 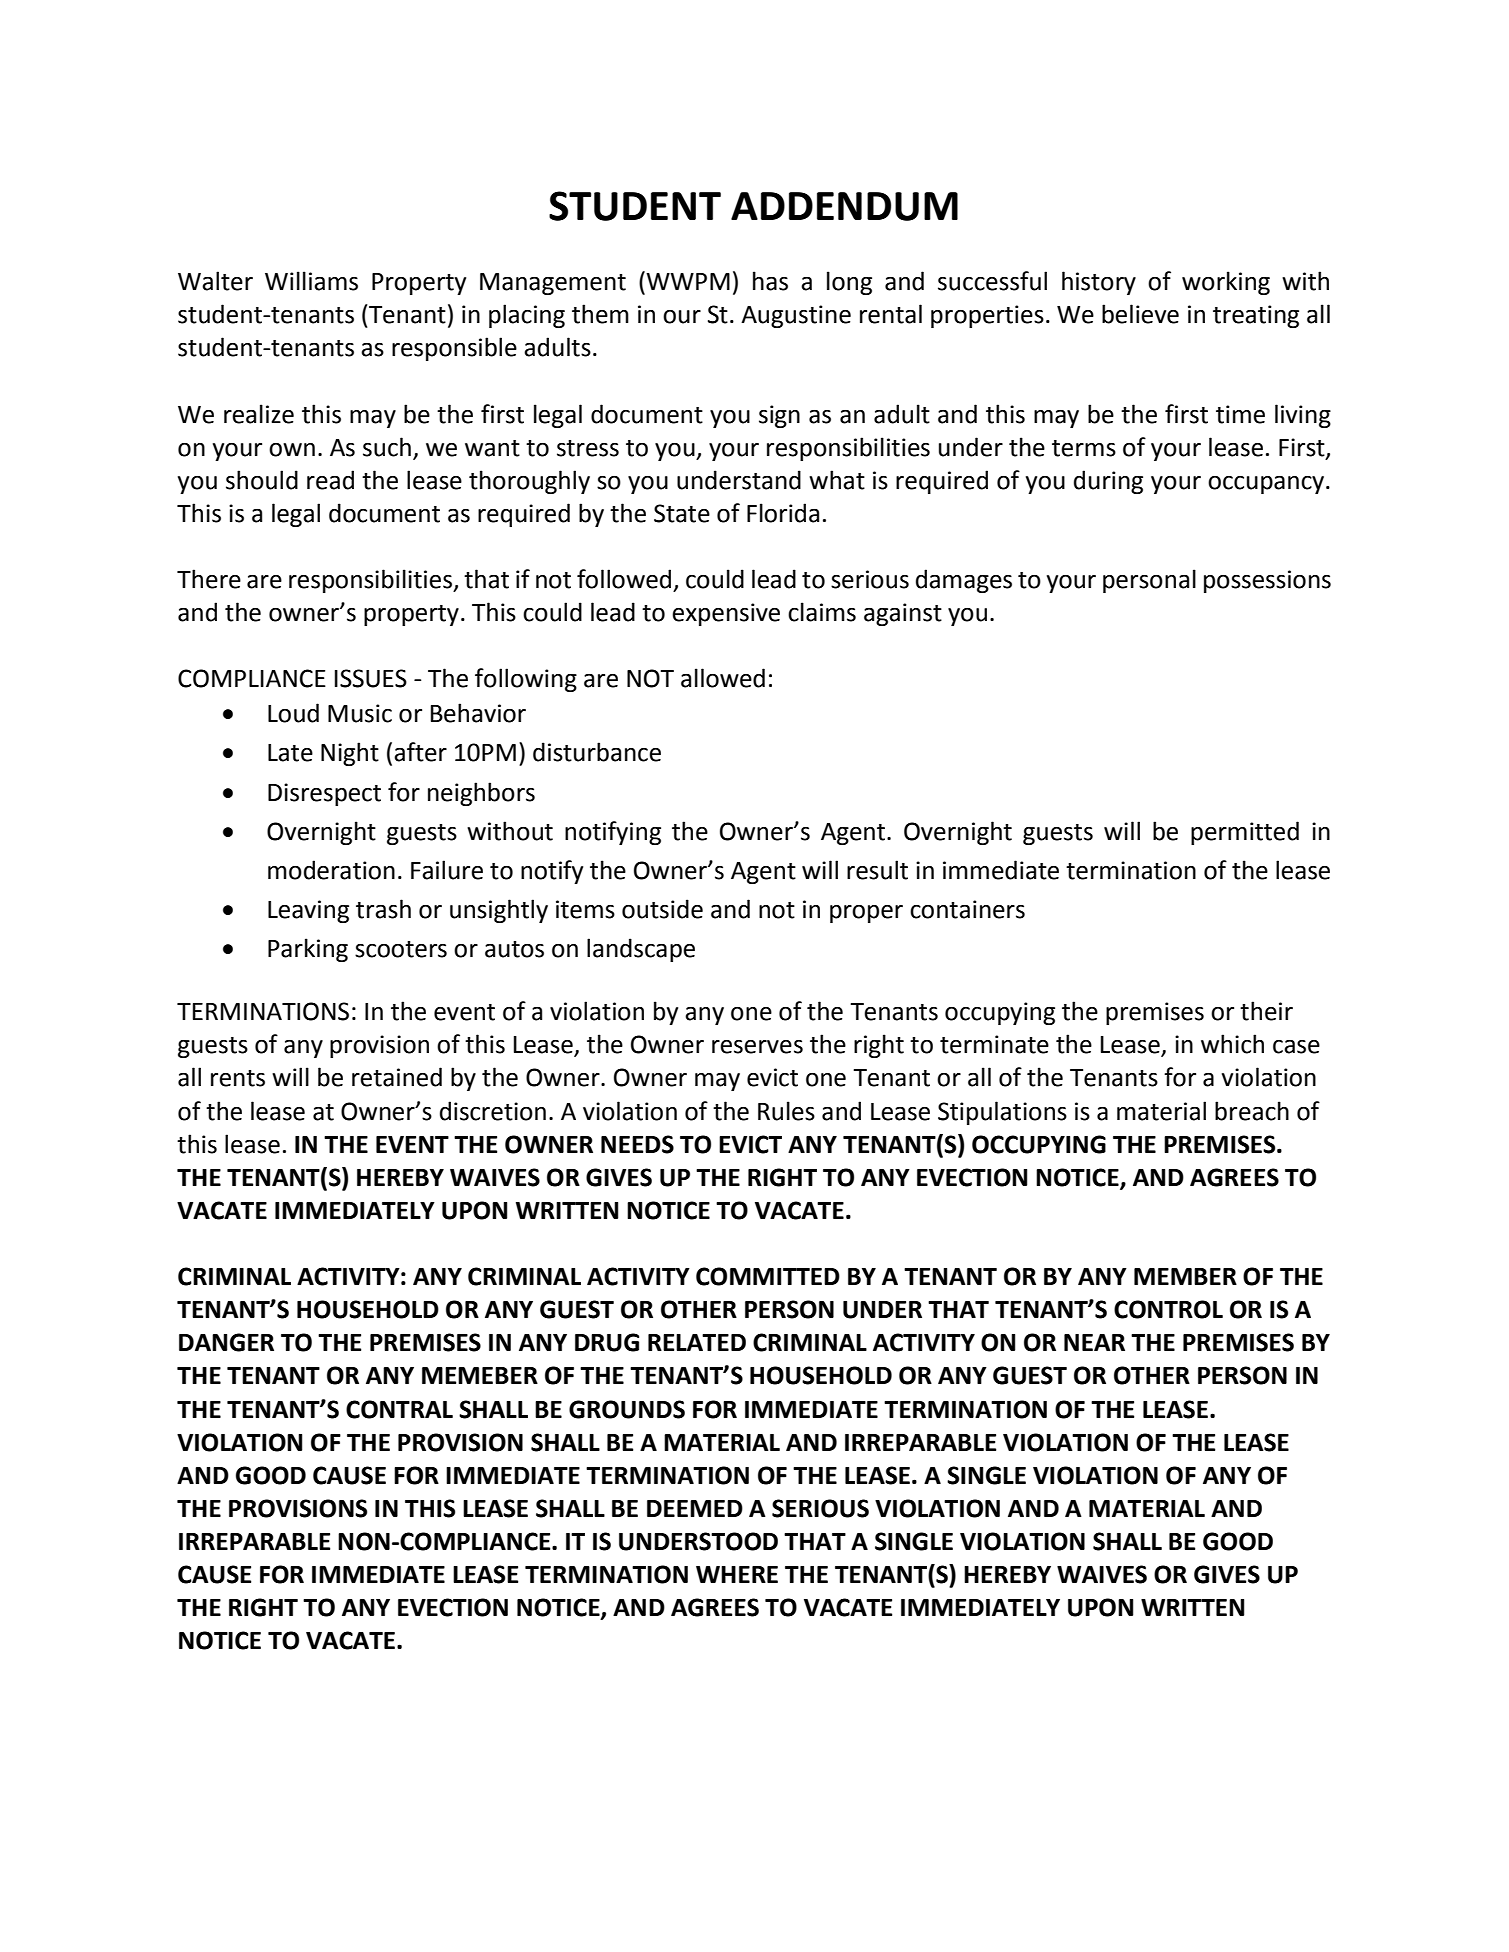 I want to click on Walter, so click(x=215, y=281).
